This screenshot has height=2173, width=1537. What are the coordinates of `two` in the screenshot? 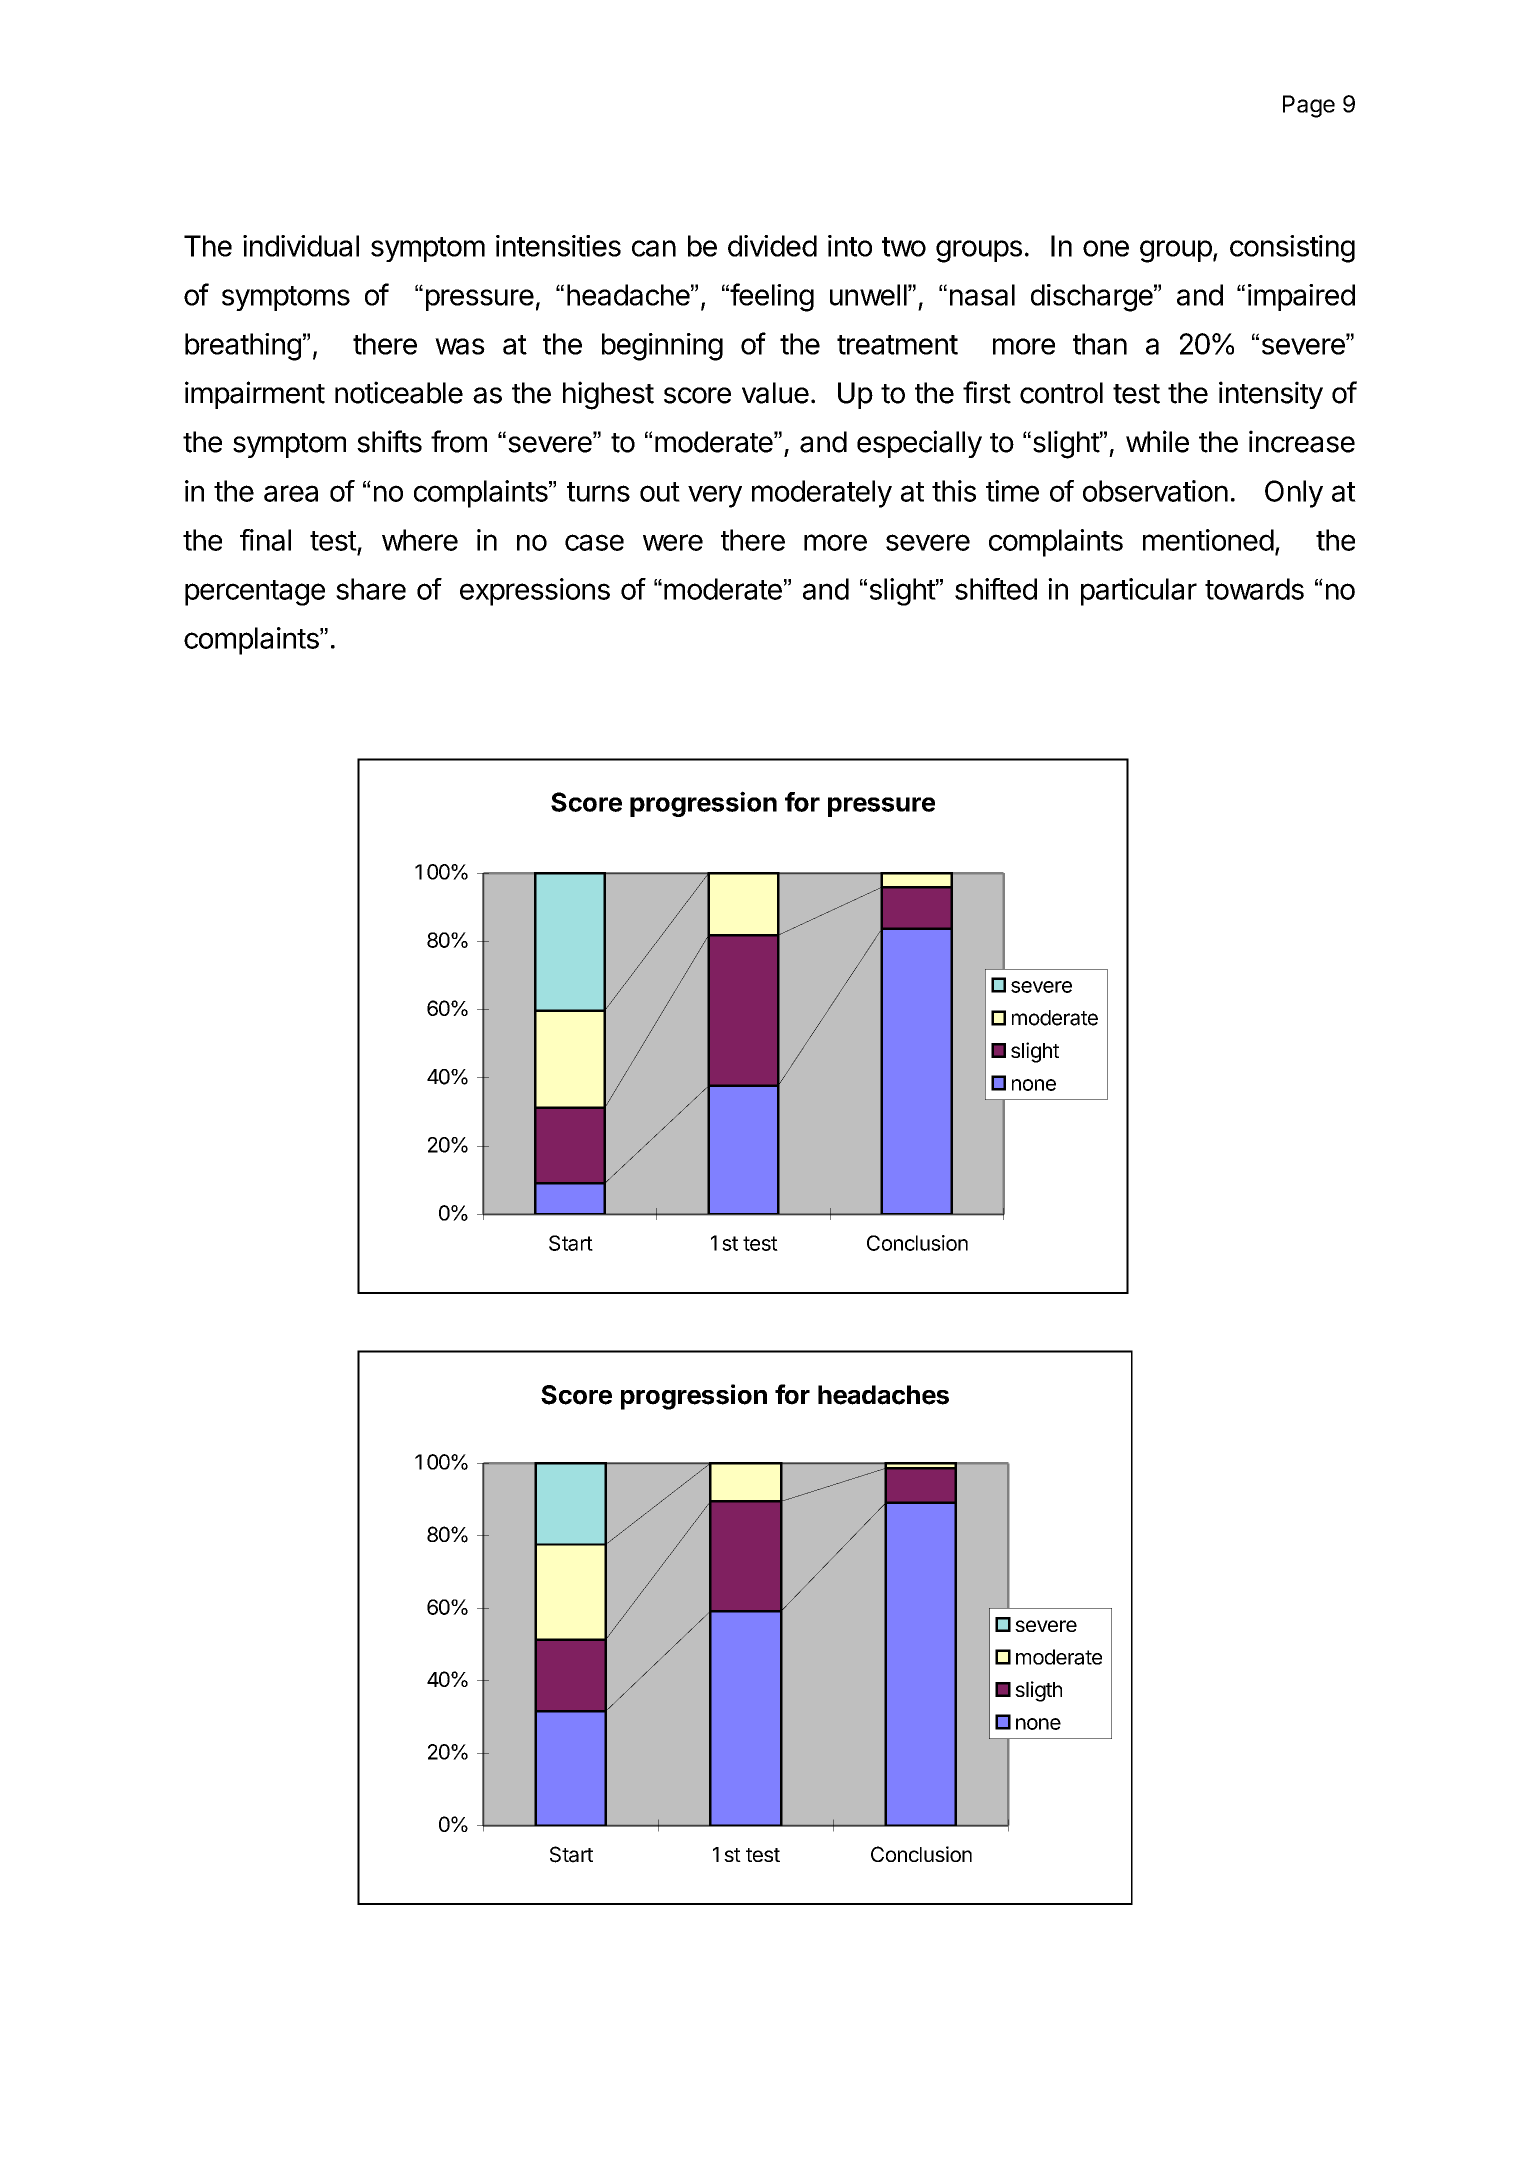 It's located at (904, 247).
